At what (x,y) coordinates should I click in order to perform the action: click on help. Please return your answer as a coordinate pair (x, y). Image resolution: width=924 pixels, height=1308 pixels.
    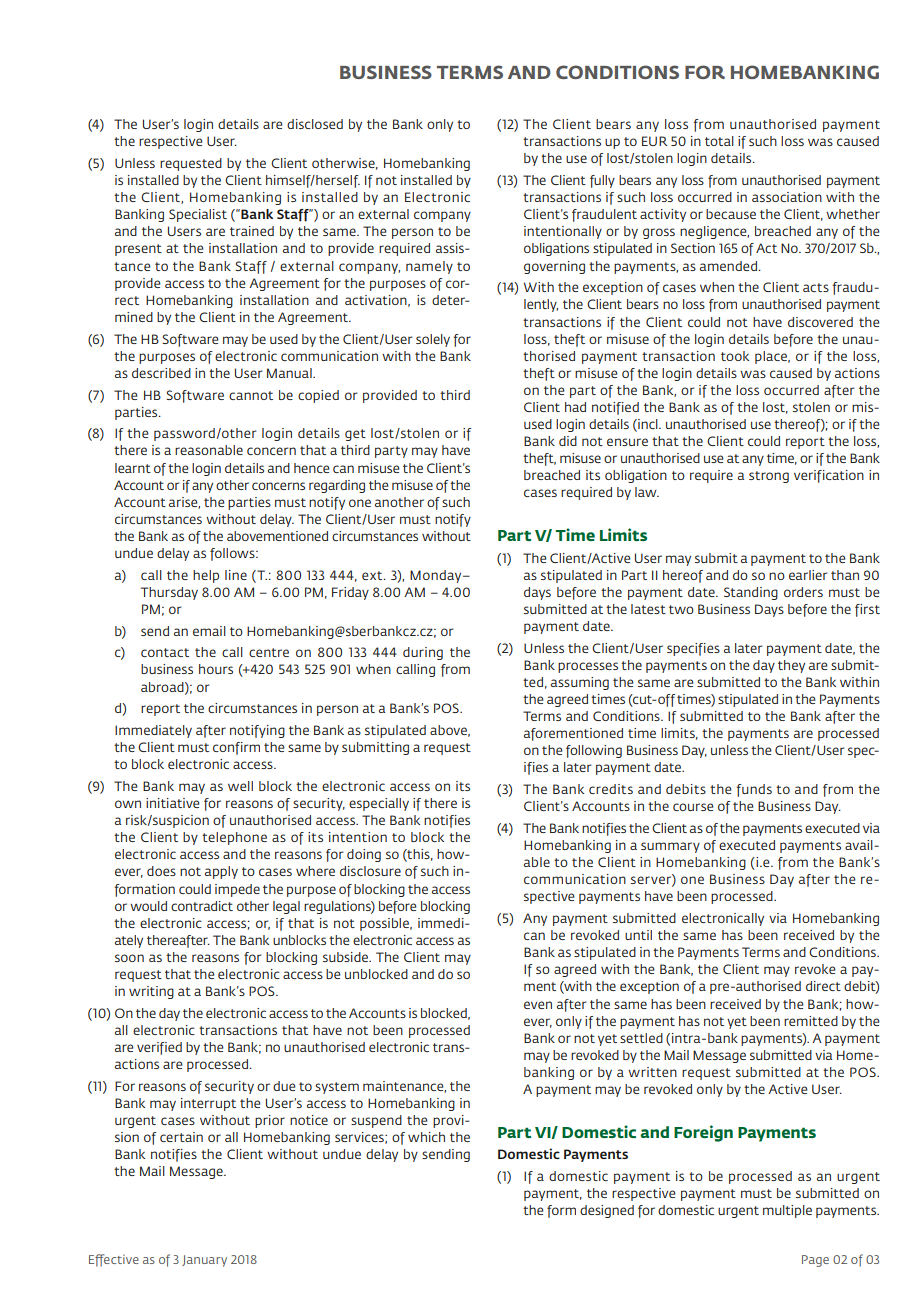
    Looking at the image, I should click on (206, 576).
